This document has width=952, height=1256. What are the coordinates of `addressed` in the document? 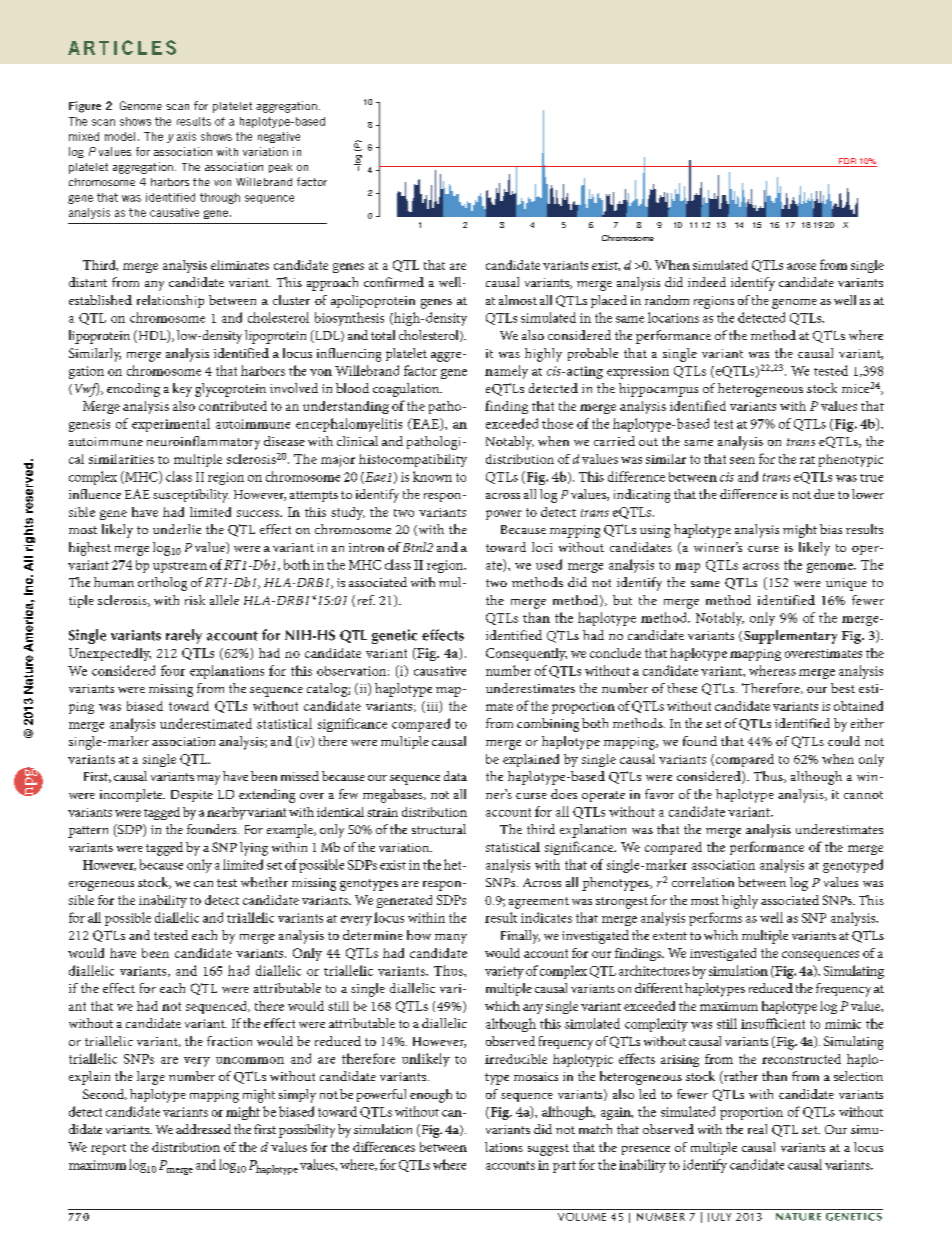 It's located at (203, 1129).
